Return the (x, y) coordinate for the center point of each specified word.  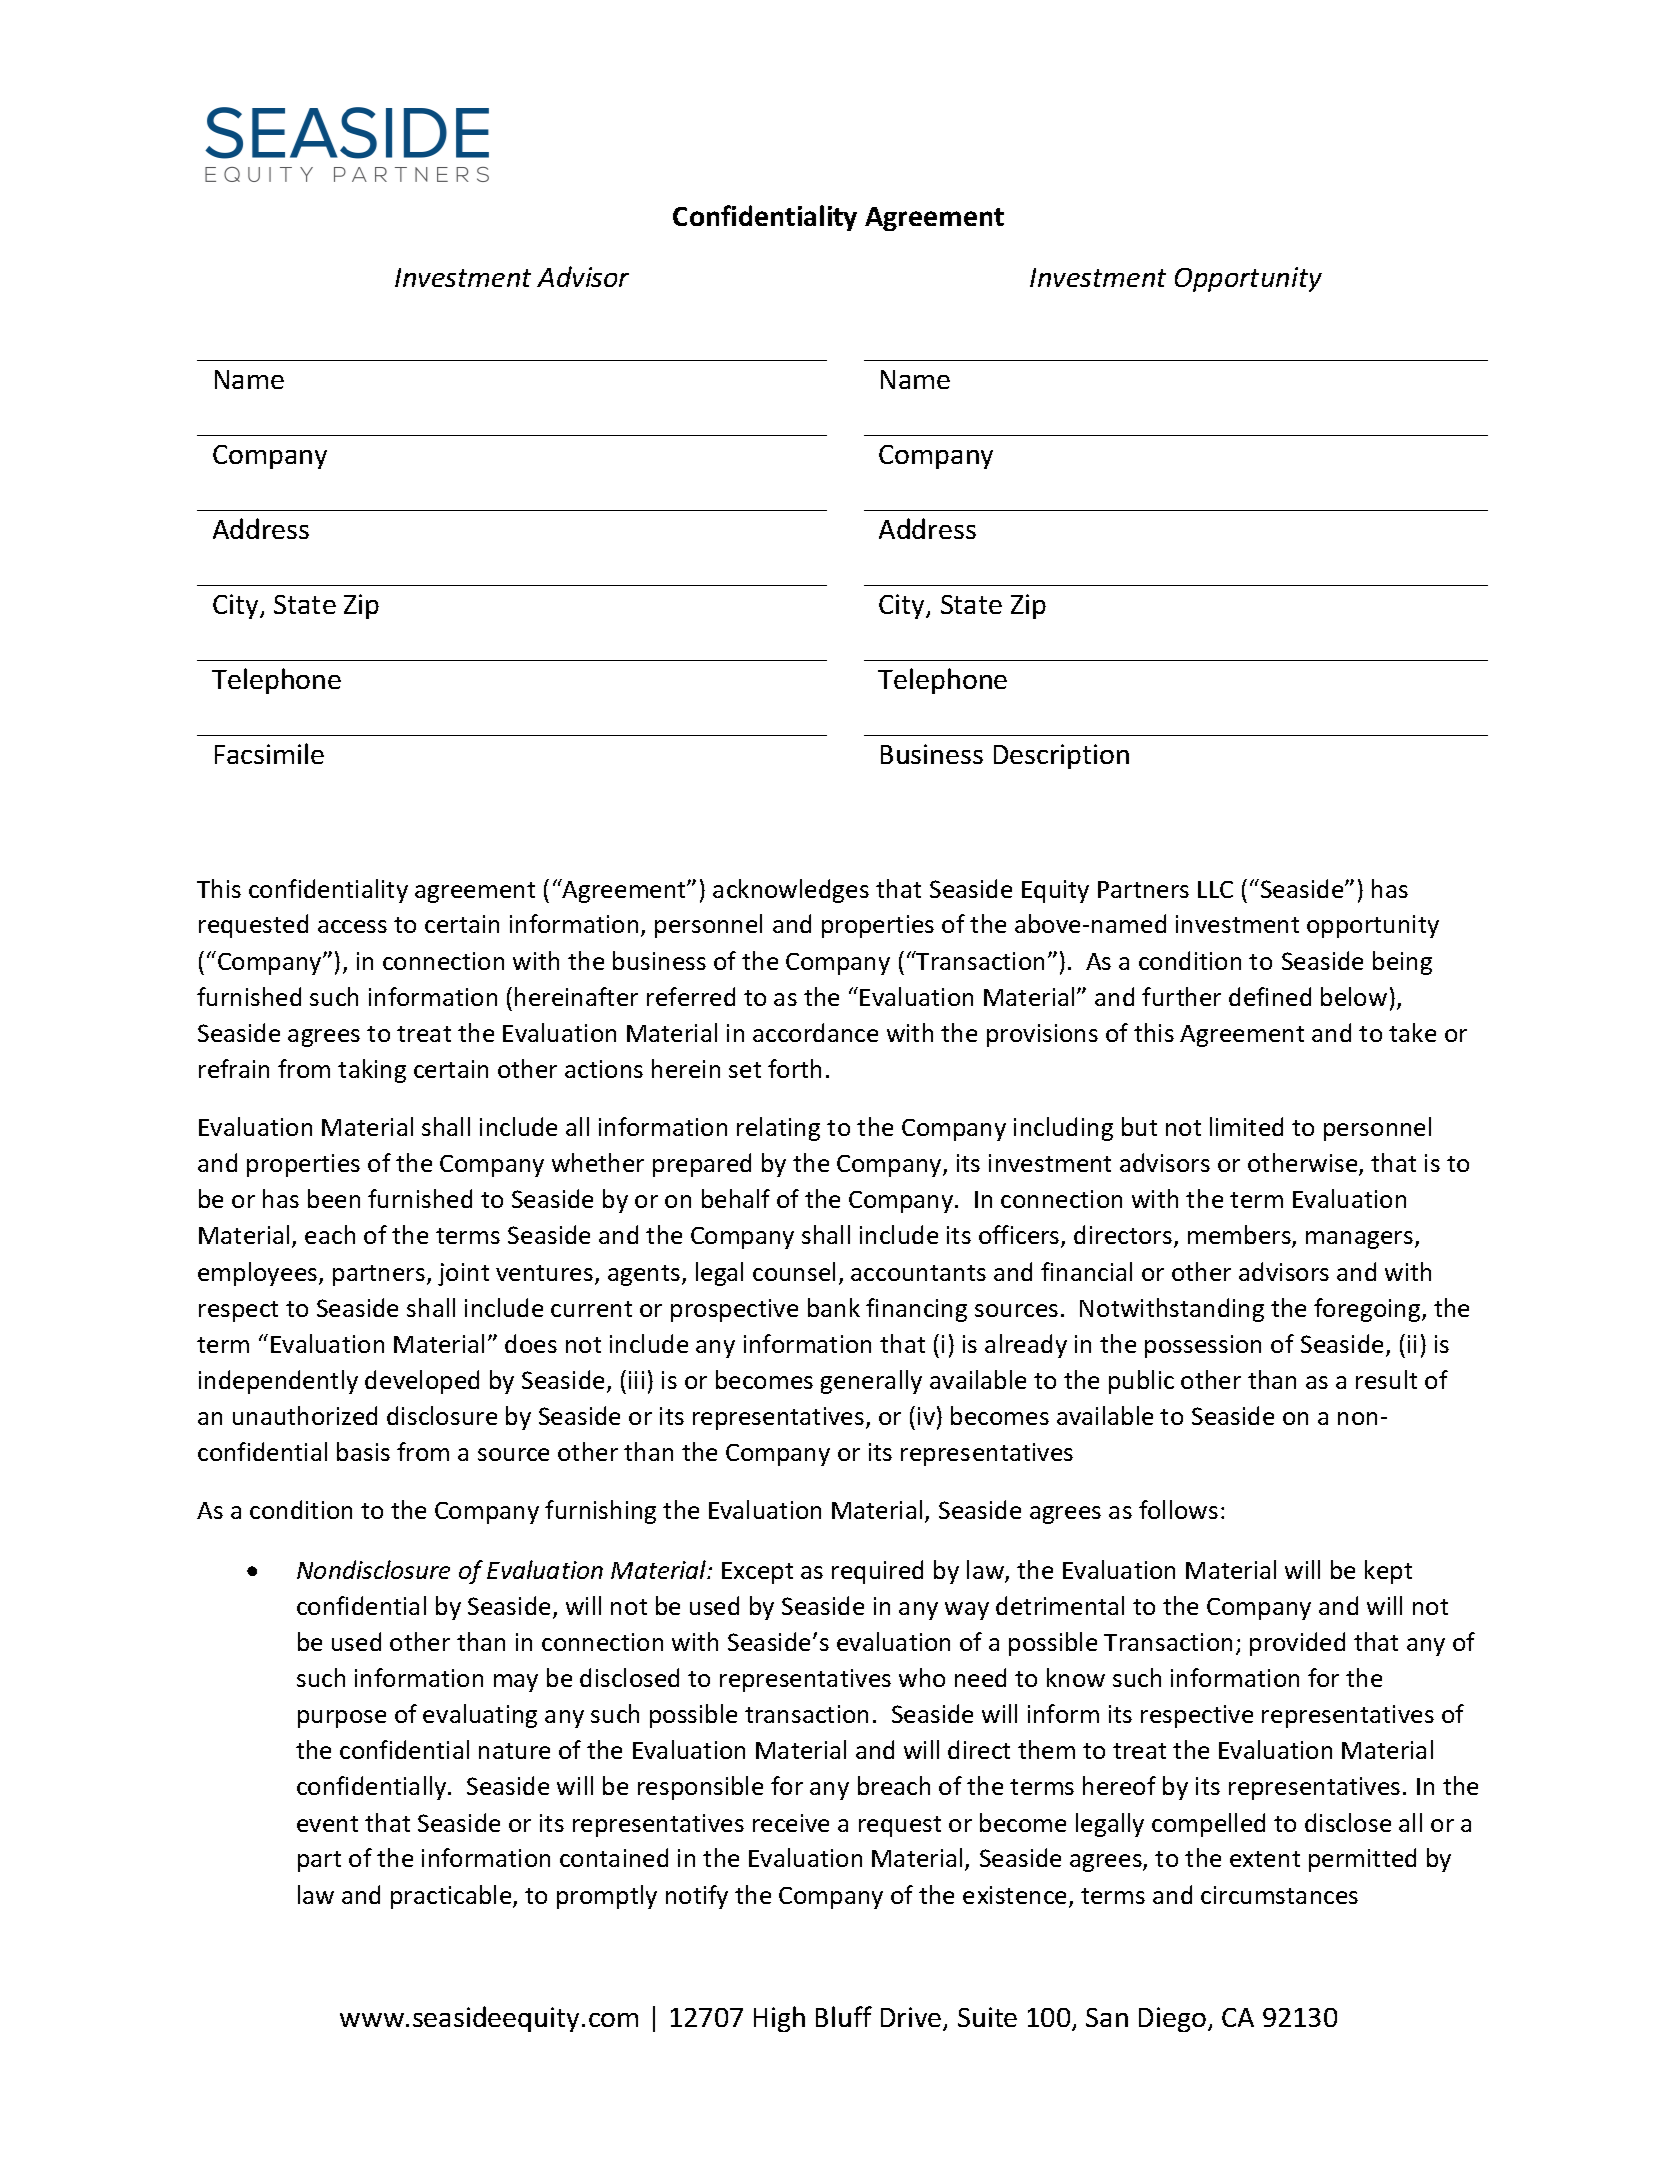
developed (422, 1382)
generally (871, 1382)
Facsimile (269, 753)
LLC (1215, 889)
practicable (452, 1897)
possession (1203, 1346)
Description (1061, 756)
